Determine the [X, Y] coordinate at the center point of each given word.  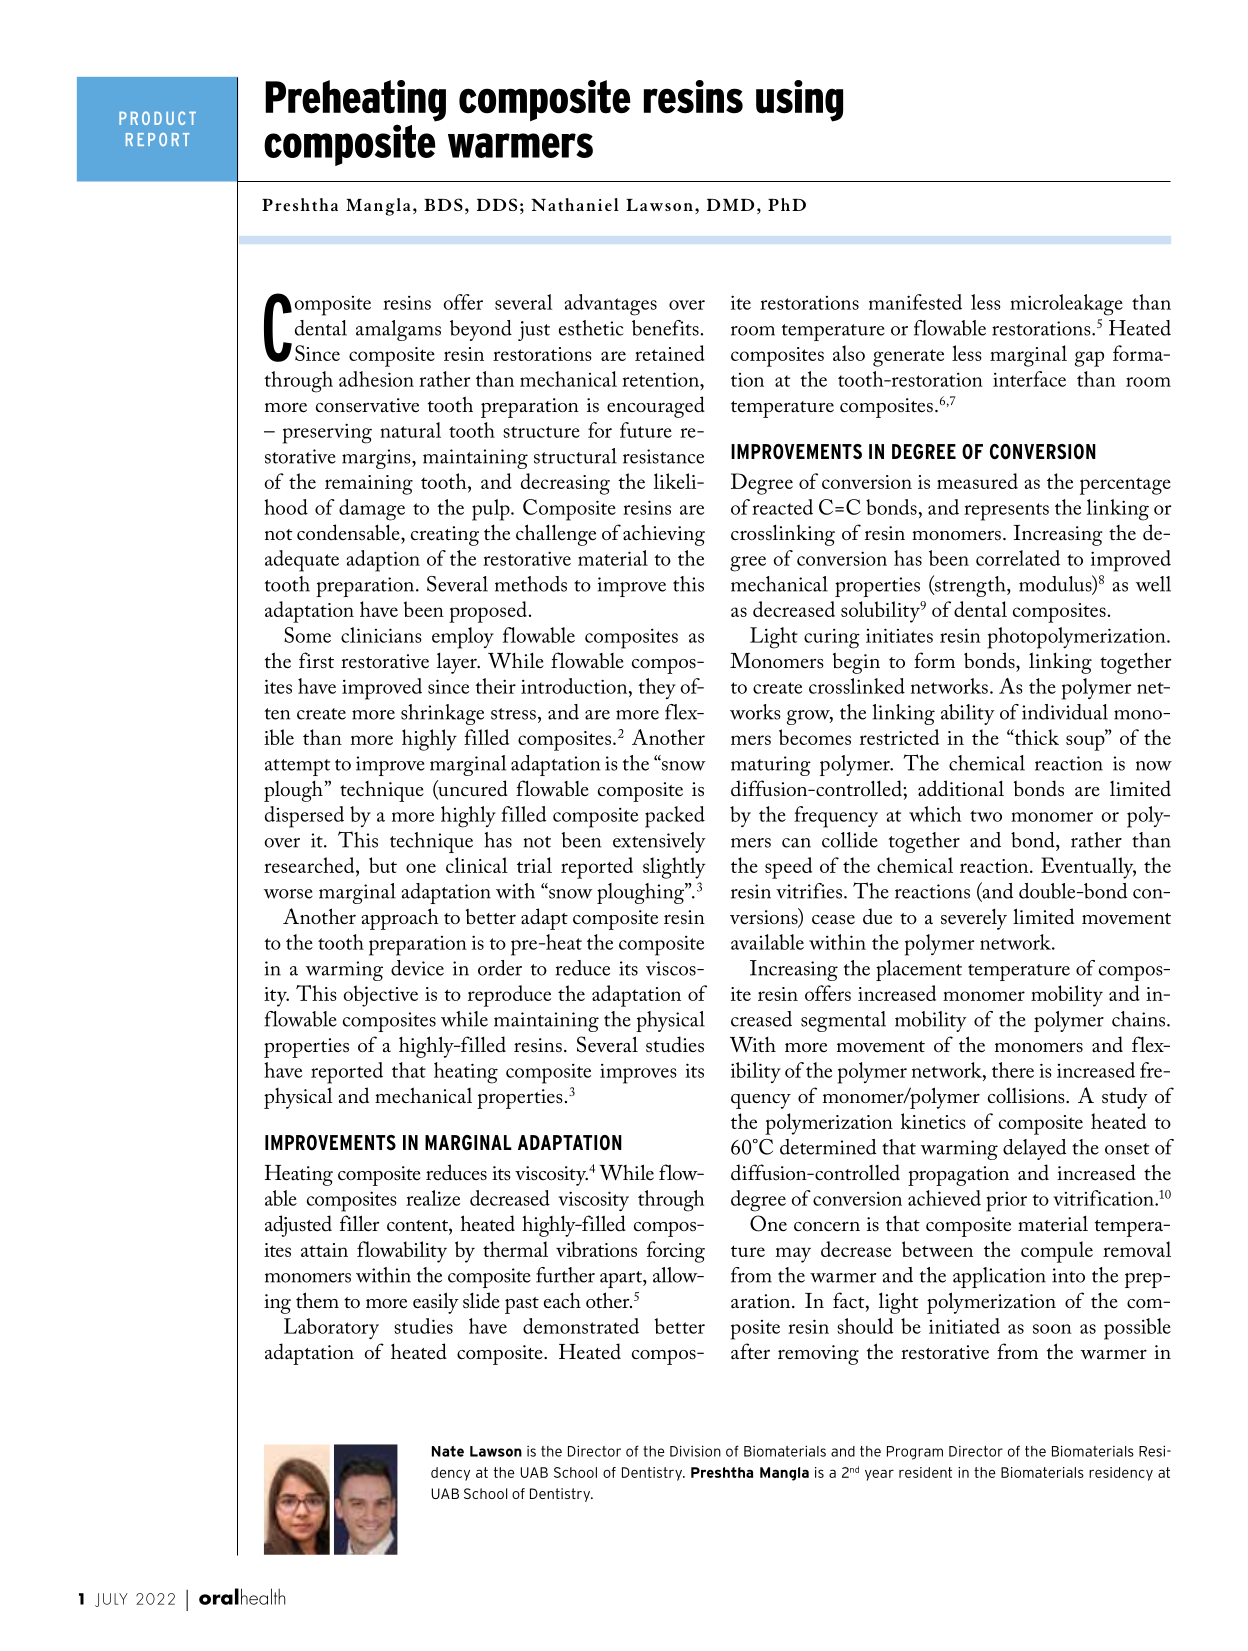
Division [695, 1451]
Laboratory [331, 1329]
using [799, 101]
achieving [664, 535]
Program [915, 1453]
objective [380, 996]
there [1013, 1070]
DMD [730, 205]
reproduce [509, 996]
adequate [302, 561]
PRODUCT [157, 118]
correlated [1018, 558]
